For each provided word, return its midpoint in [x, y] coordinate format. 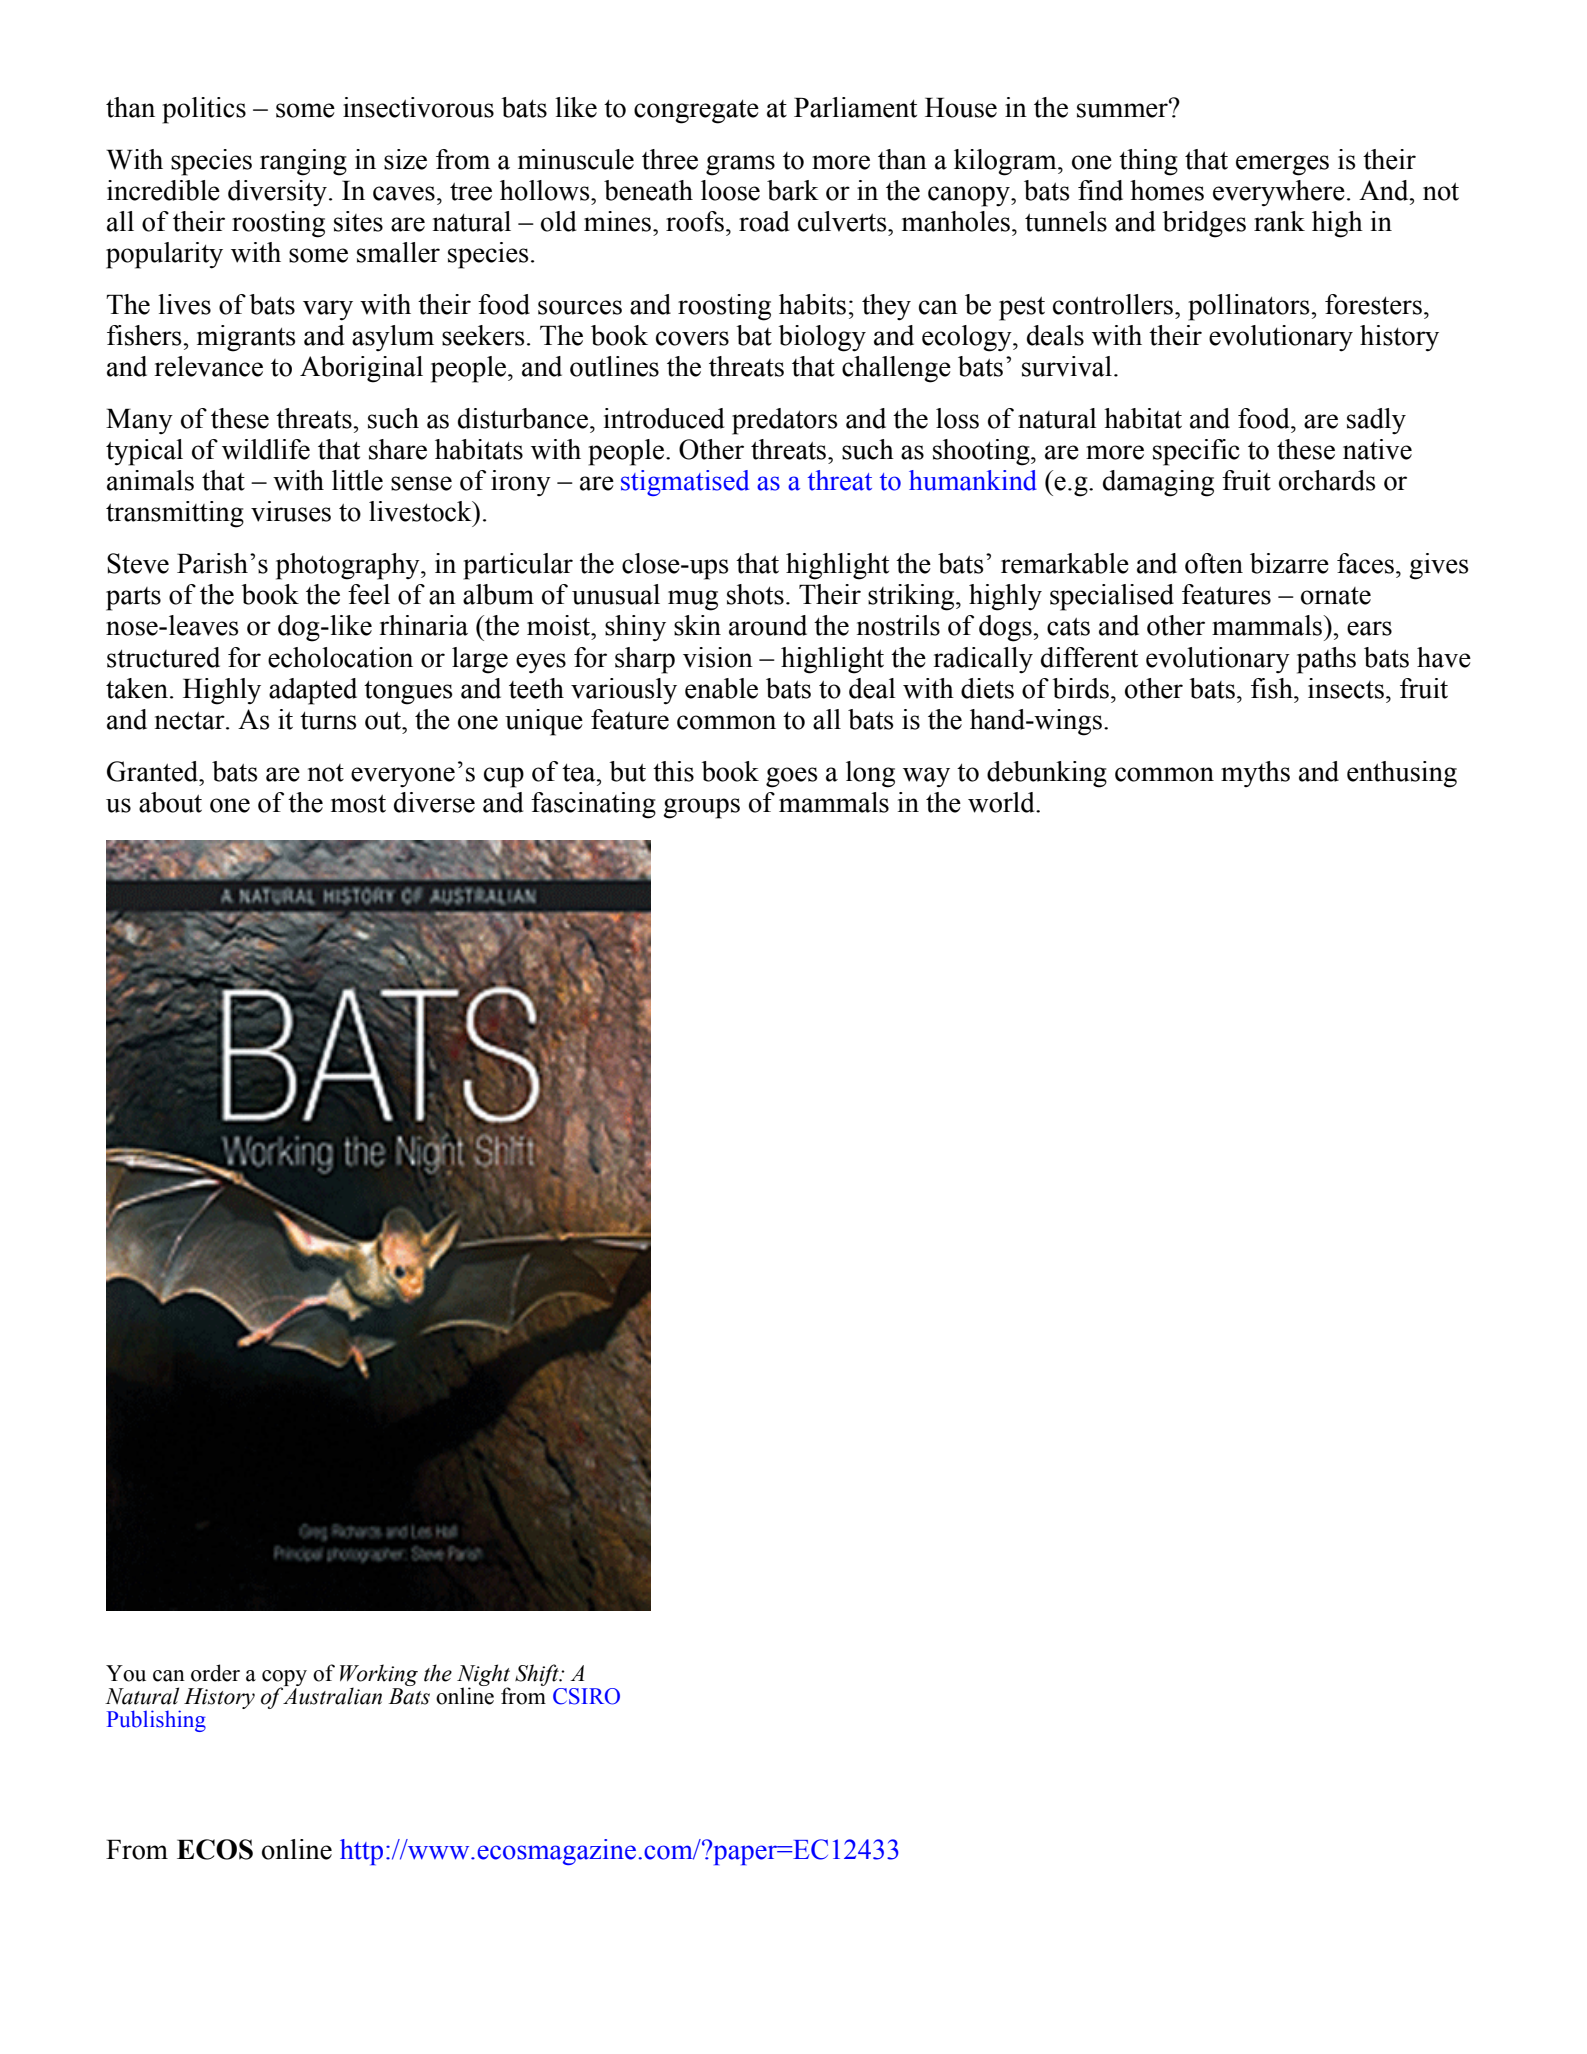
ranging [303, 162]
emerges [1282, 165]
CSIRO [586, 1696]
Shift [538, 1675]
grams [740, 165]
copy [284, 1679]
